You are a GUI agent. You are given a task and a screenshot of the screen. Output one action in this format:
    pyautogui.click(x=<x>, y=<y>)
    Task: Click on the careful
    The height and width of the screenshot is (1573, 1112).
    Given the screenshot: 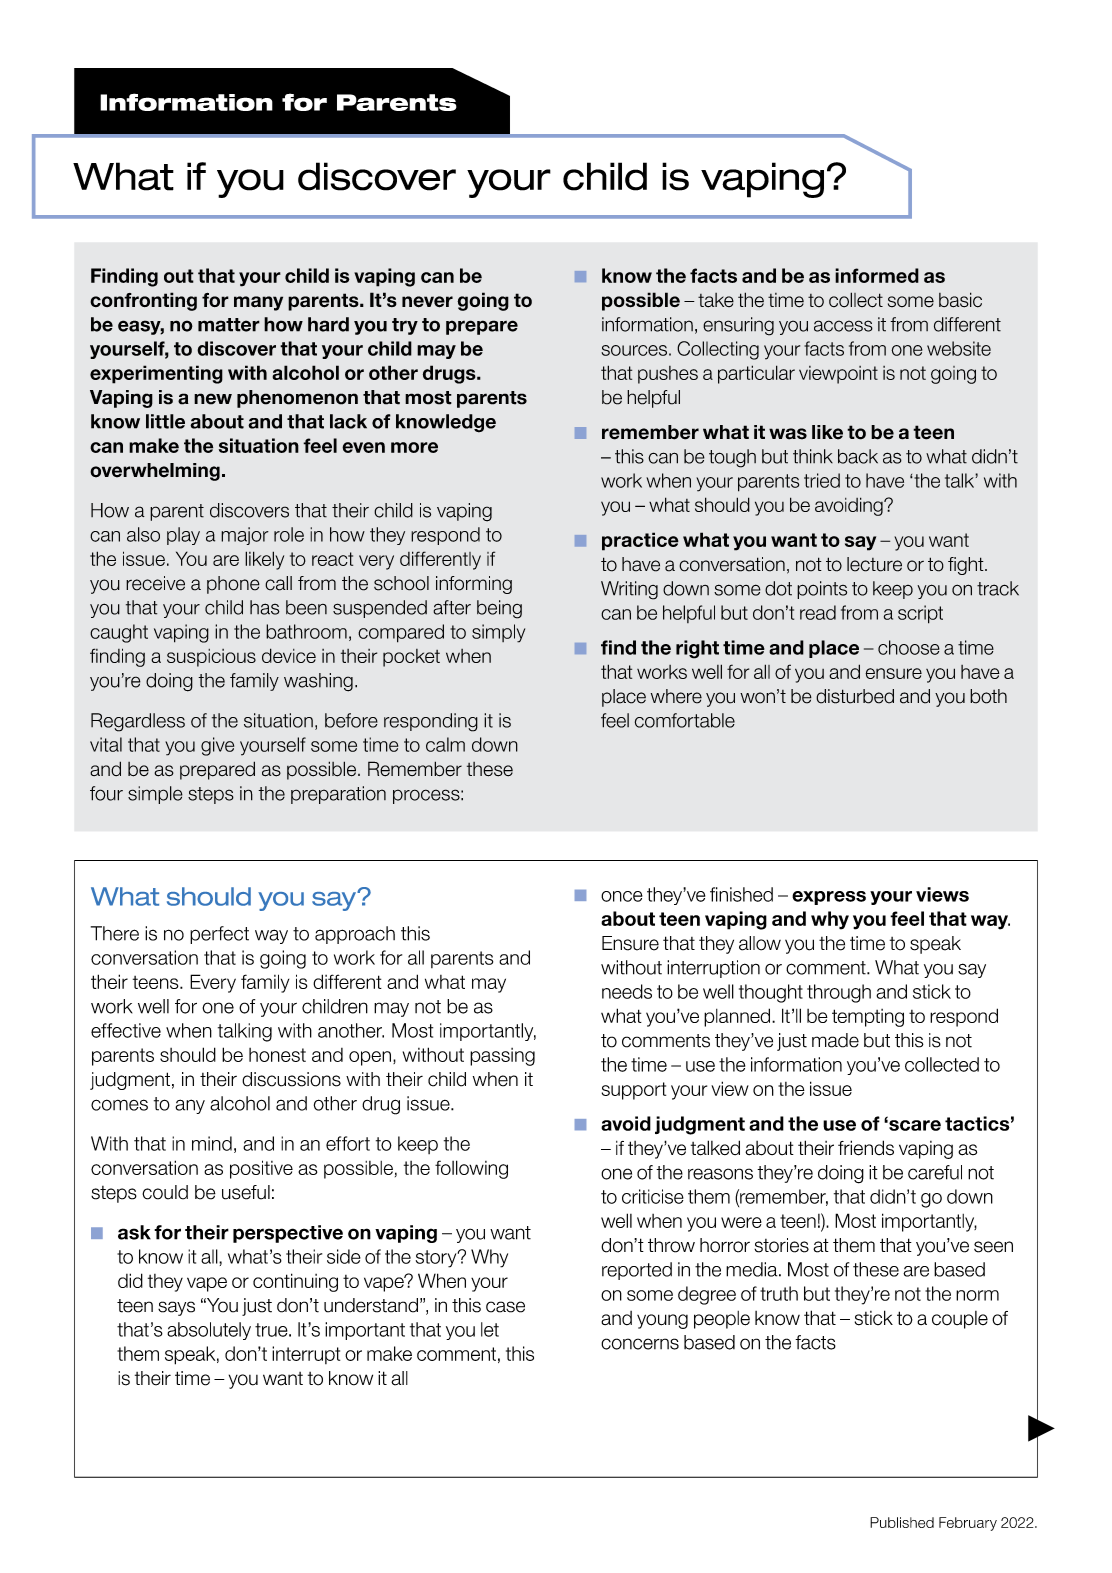 What is the action you would take?
    pyautogui.click(x=935, y=1172)
